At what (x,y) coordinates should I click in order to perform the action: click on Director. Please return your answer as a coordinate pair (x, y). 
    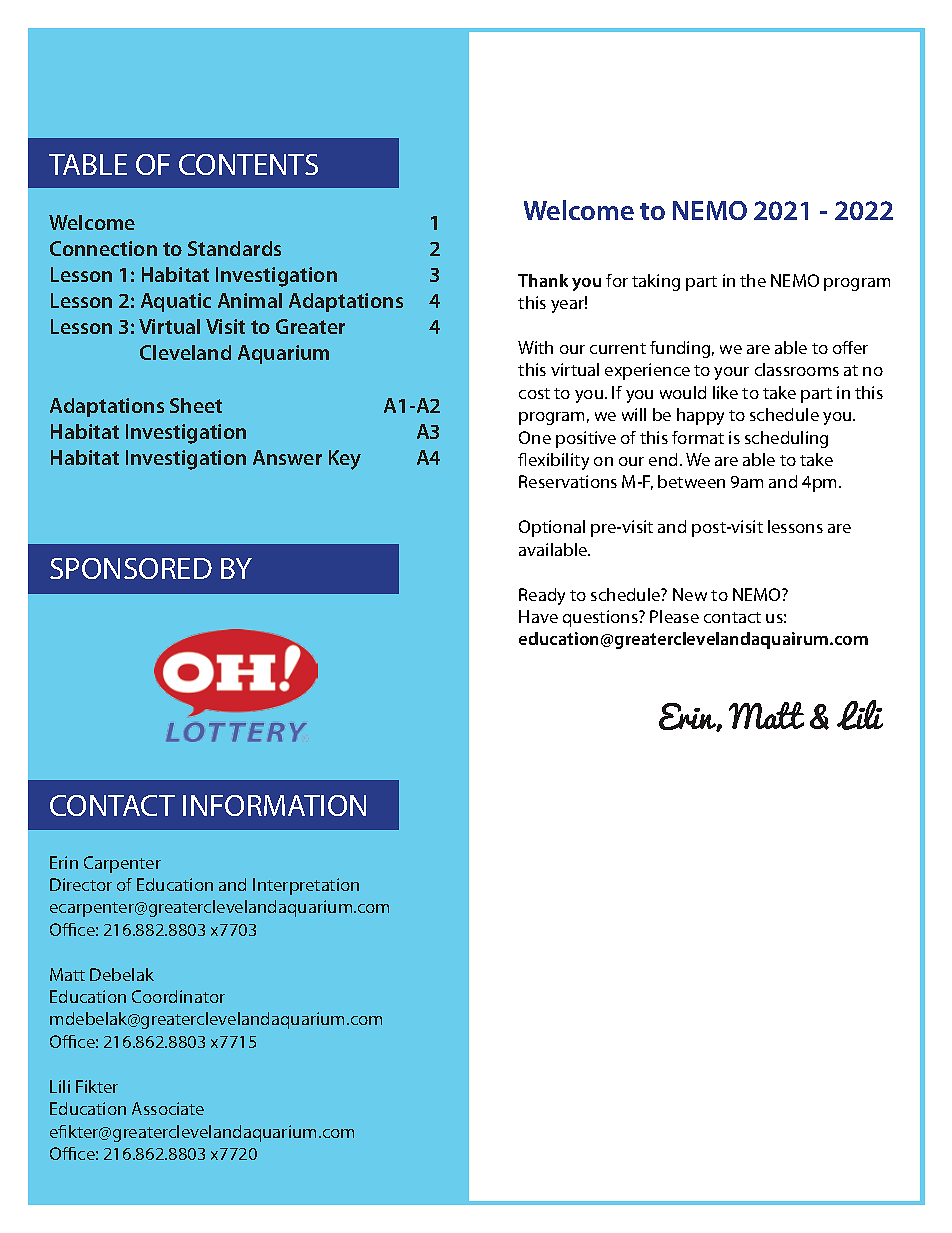
    Looking at the image, I should click on (81, 884).
